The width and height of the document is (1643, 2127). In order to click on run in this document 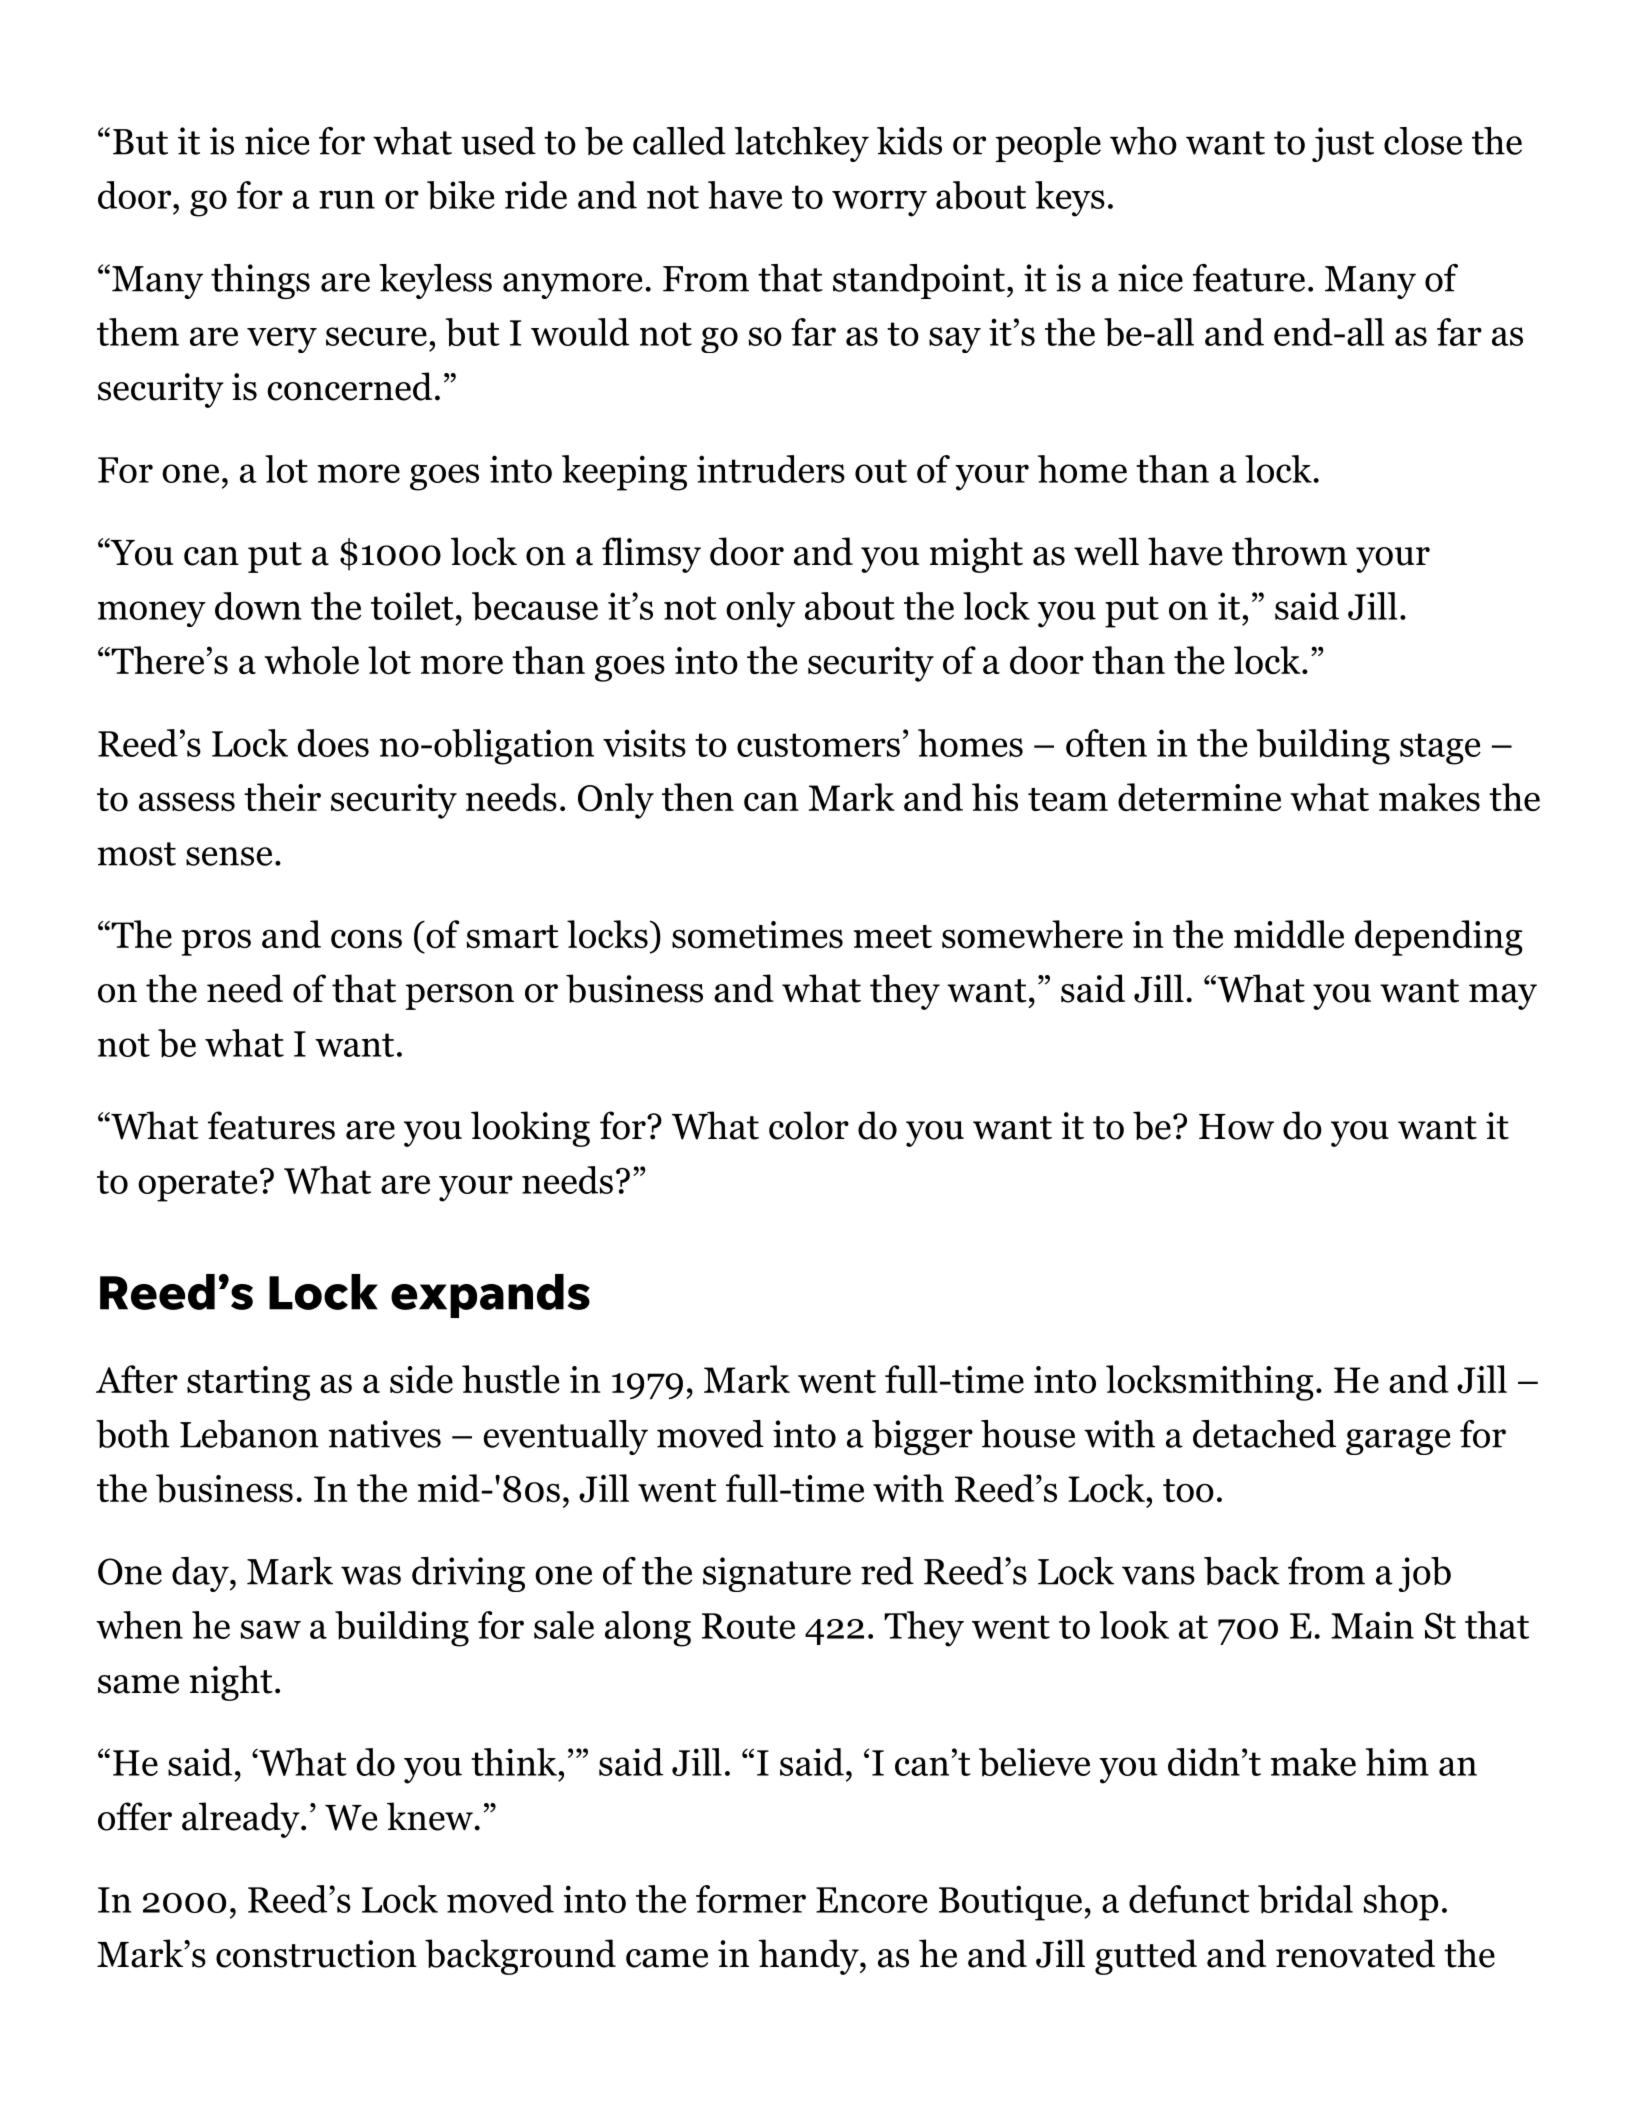, I will do `click(347, 199)`.
